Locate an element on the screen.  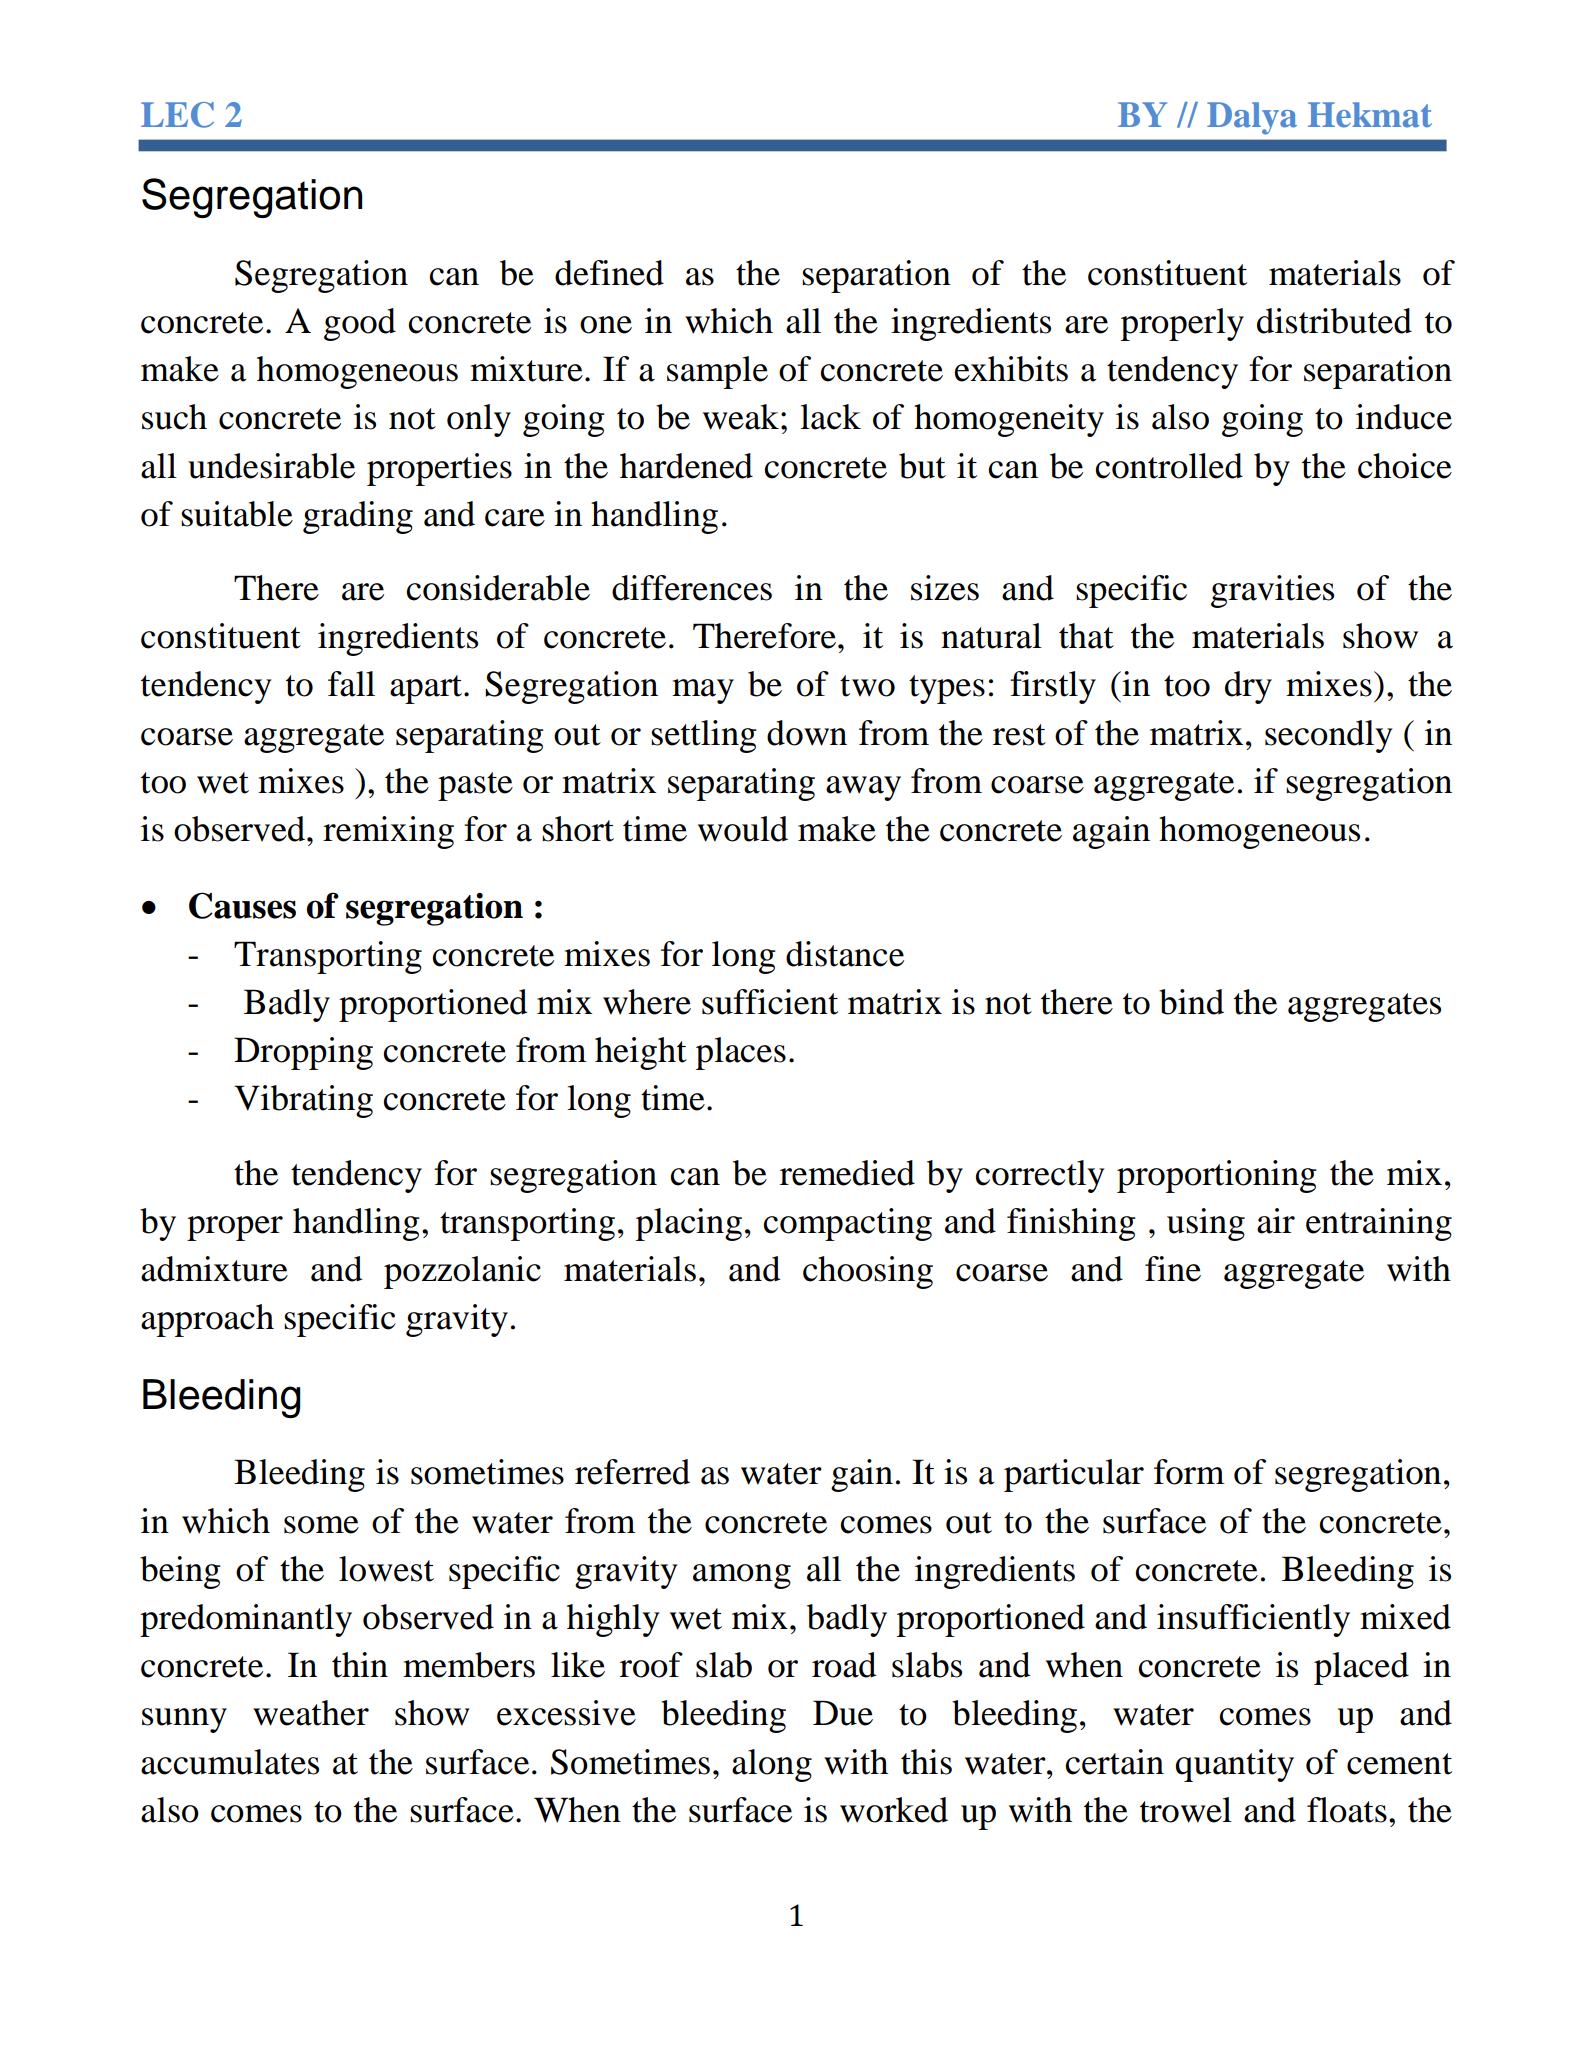
choosing is located at coordinates (868, 1272).
